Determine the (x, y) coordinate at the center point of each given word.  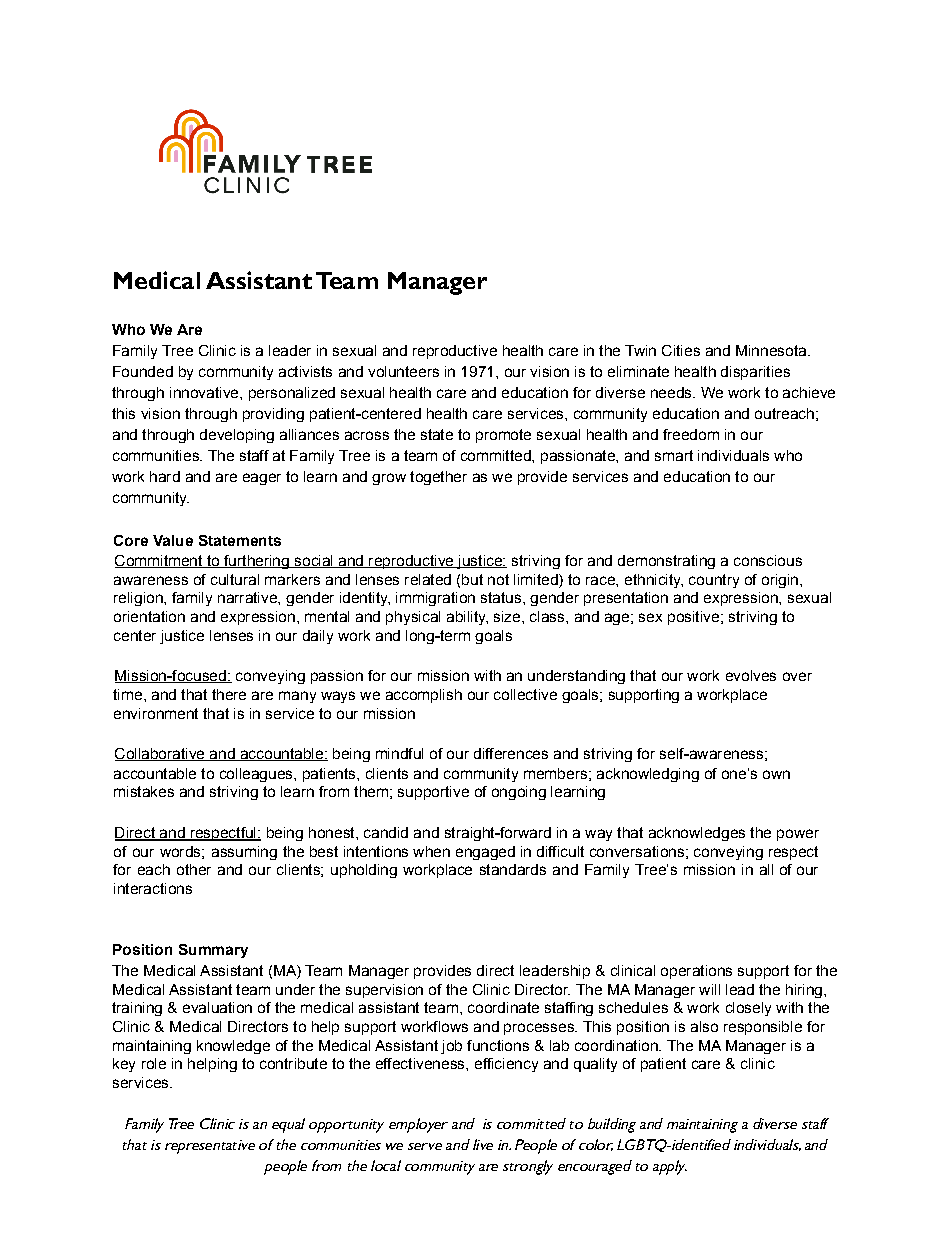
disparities (755, 373)
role (154, 1063)
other (194, 869)
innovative (205, 392)
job (451, 1047)
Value (173, 540)
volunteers (403, 371)
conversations (637, 851)
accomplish (424, 696)
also (704, 1026)
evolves (751, 675)
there (229, 694)
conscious (768, 560)
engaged (485, 853)
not (498, 579)
